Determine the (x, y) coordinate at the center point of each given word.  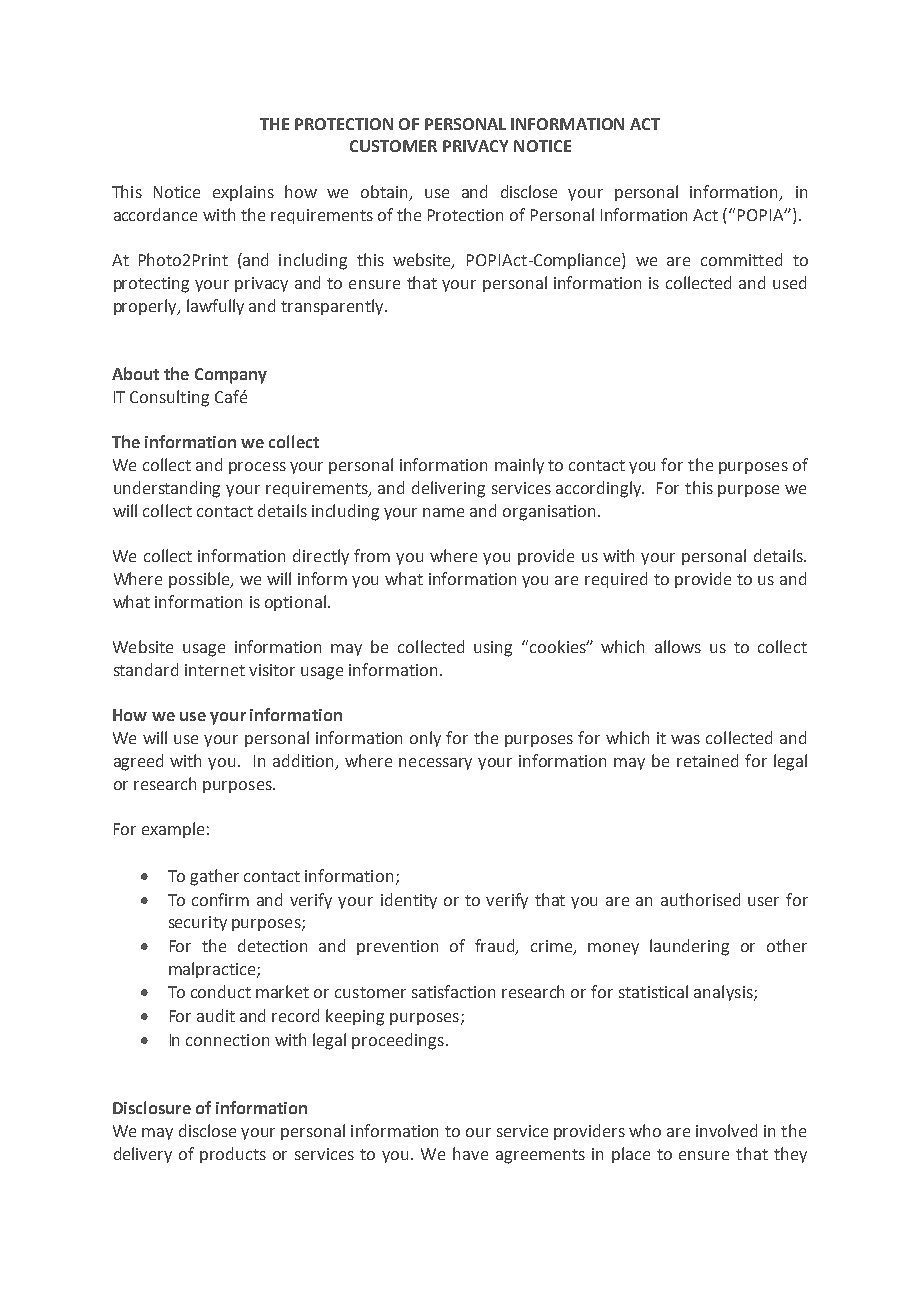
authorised (700, 899)
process (257, 468)
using (493, 649)
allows (678, 646)
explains (243, 193)
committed (741, 259)
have (470, 1153)
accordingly (600, 489)
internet (215, 670)
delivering (448, 489)
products (233, 1155)
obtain (384, 191)
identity (409, 901)
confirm (220, 899)
